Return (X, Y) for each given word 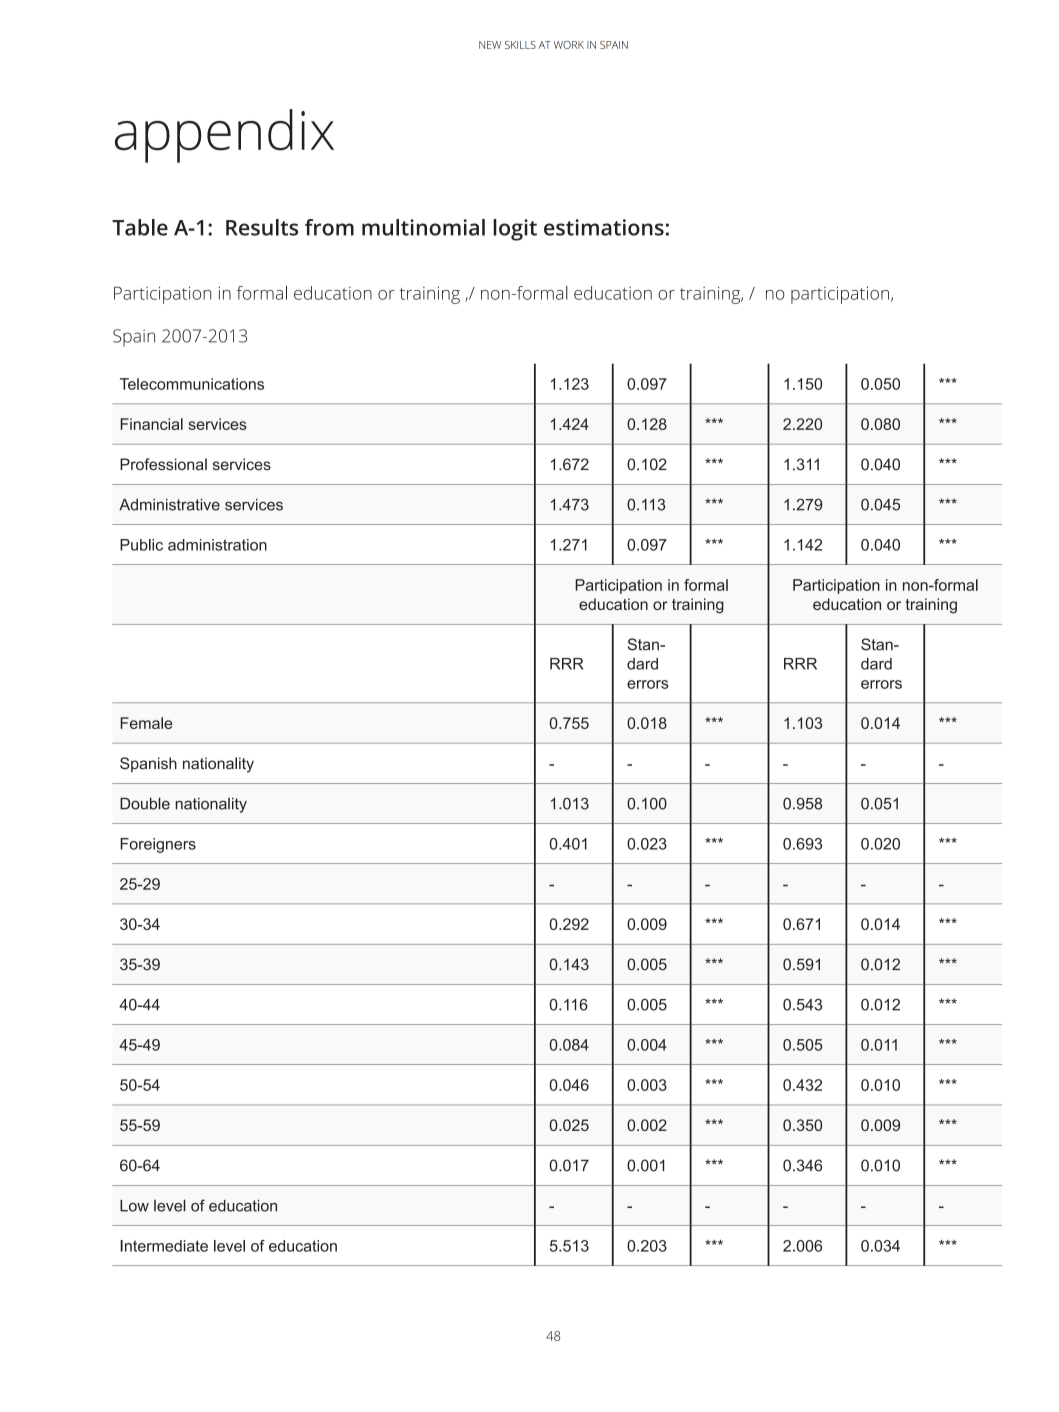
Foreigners (158, 845)
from (329, 227)
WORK (569, 45)
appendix (224, 136)
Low (134, 1206)
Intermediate (164, 1246)
